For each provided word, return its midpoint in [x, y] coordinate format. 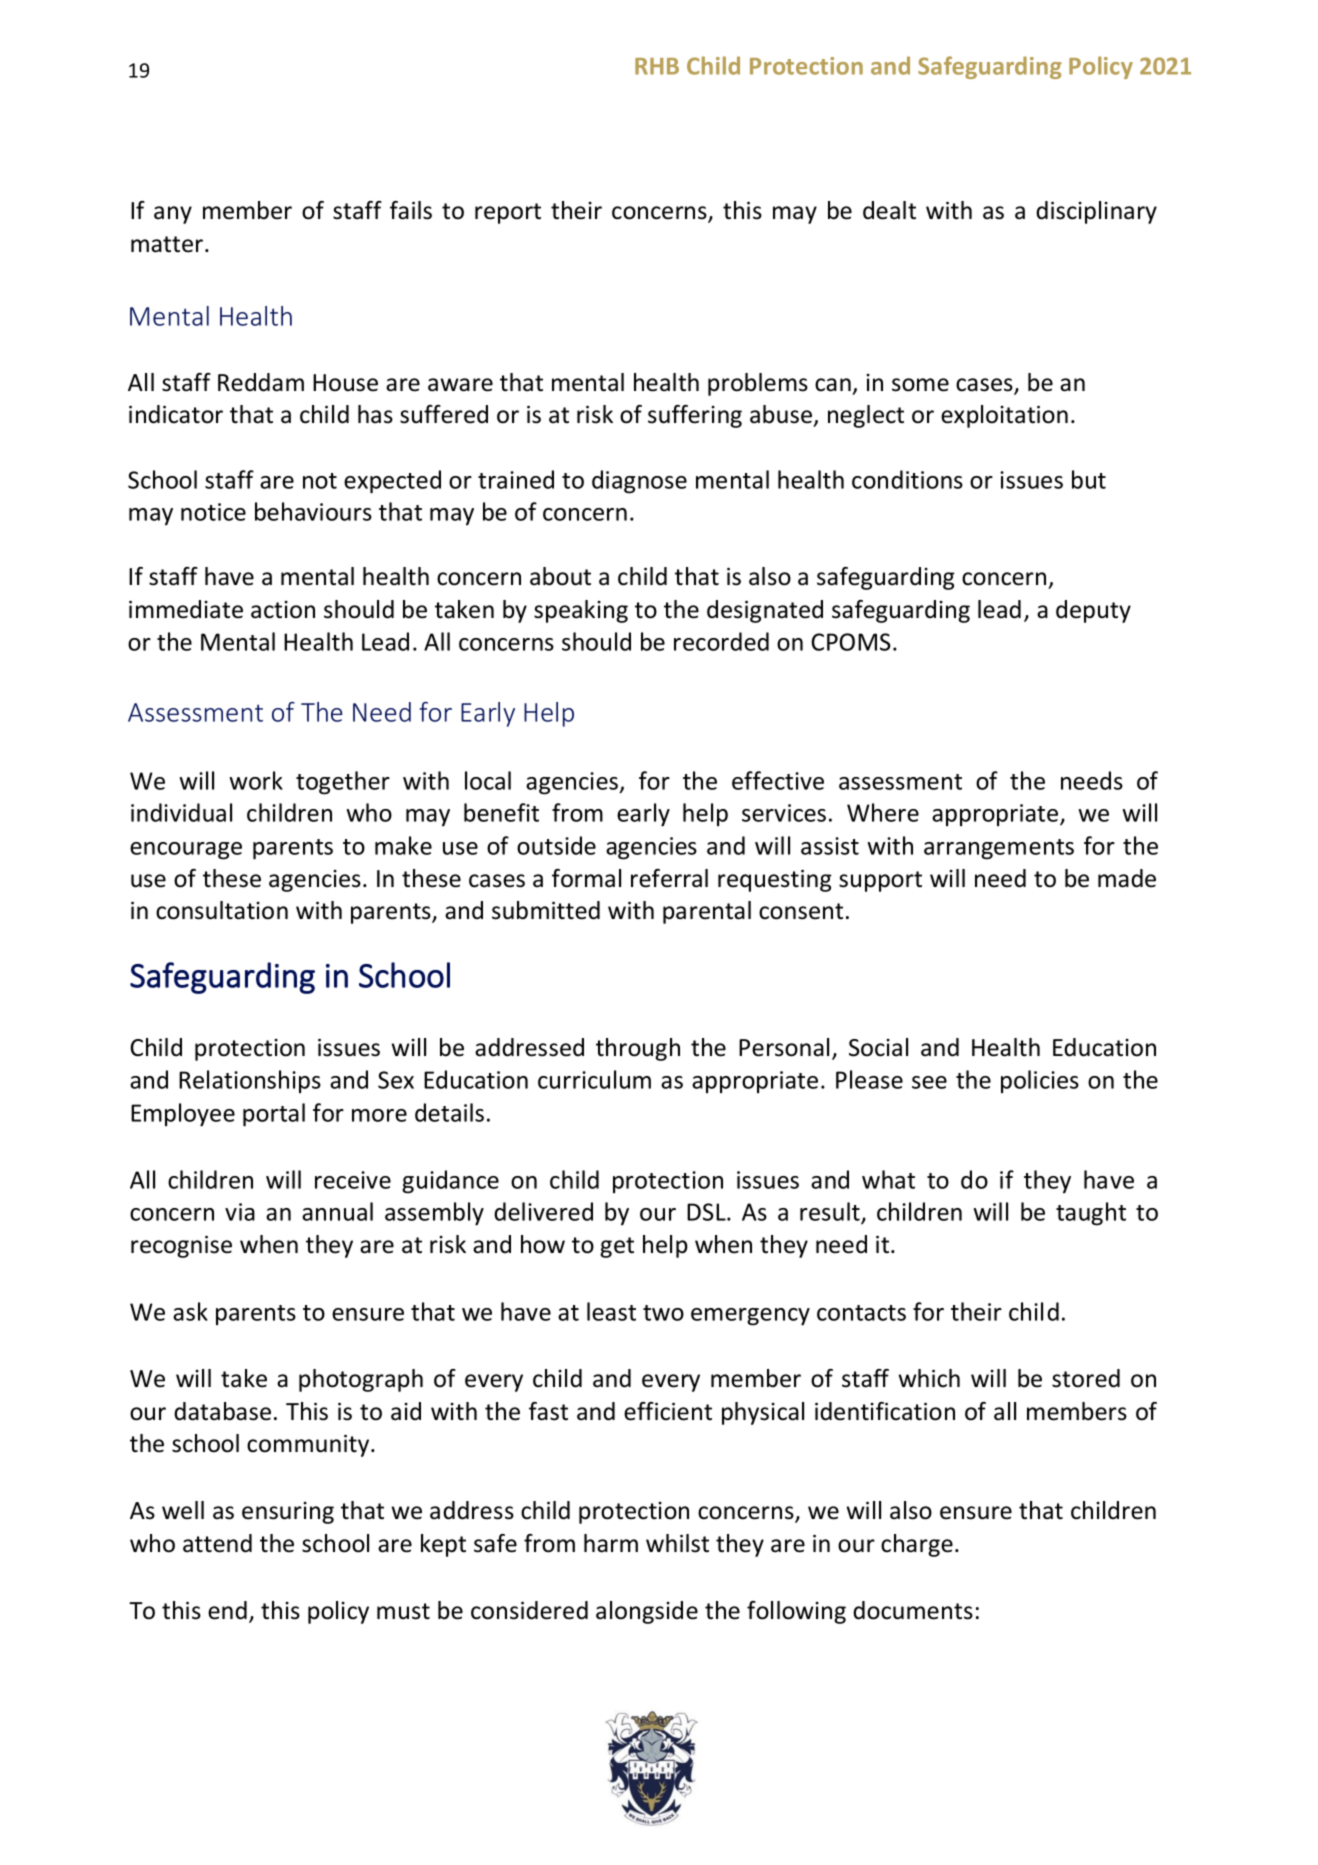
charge [917, 1545]
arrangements [999, 849]
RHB [657, 66]
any [173, 215]
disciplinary [1096, 212]
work [256, 780]
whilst [677, 1543]
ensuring [288, 1513]
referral [669, 878]
